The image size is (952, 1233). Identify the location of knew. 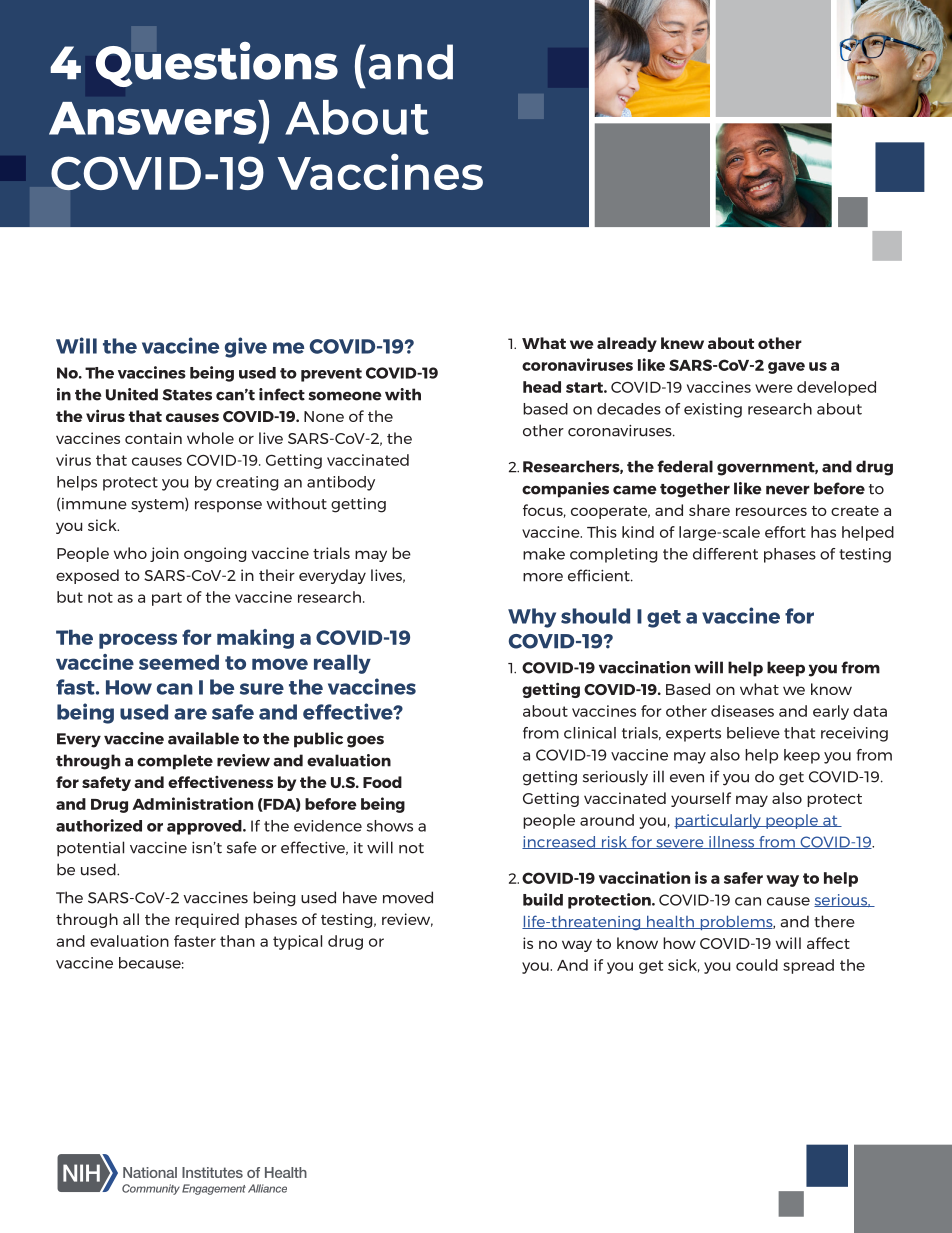
(682, 343).
